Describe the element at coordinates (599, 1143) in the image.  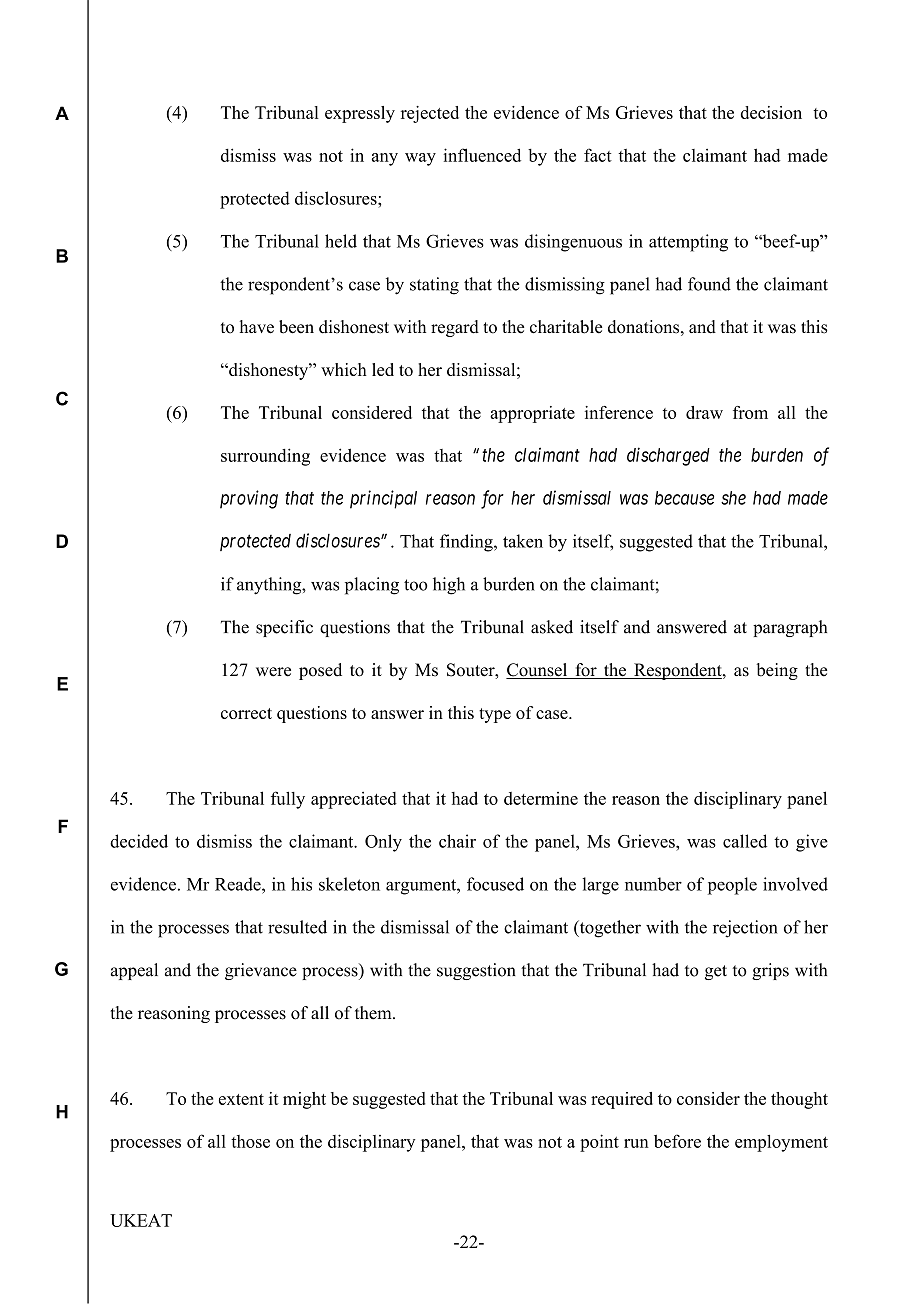
I see `point` at that location.
